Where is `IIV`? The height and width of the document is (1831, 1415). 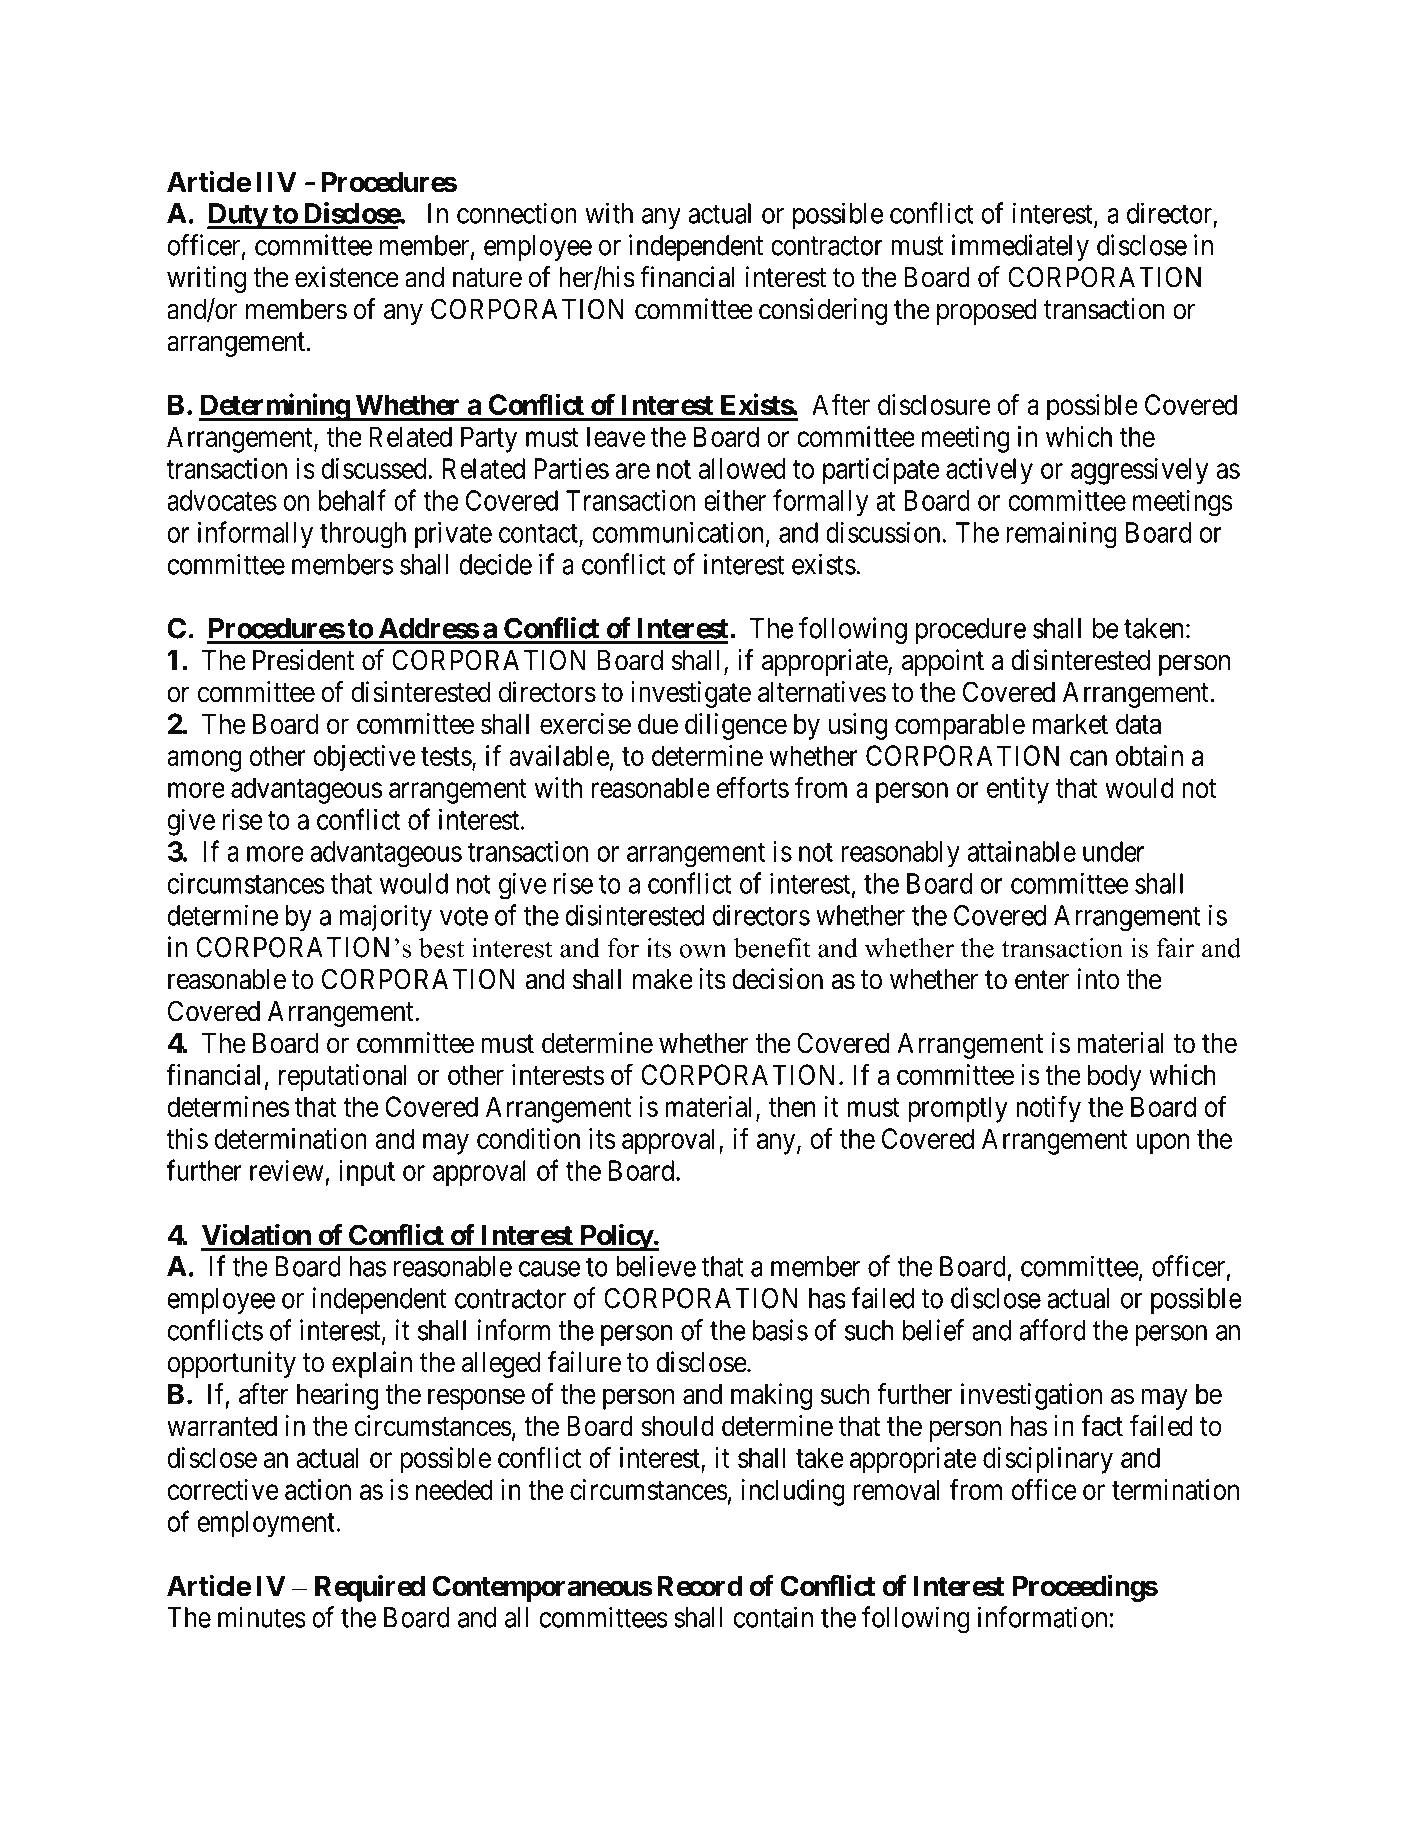 IIV is located at coordinates (277, 182).
